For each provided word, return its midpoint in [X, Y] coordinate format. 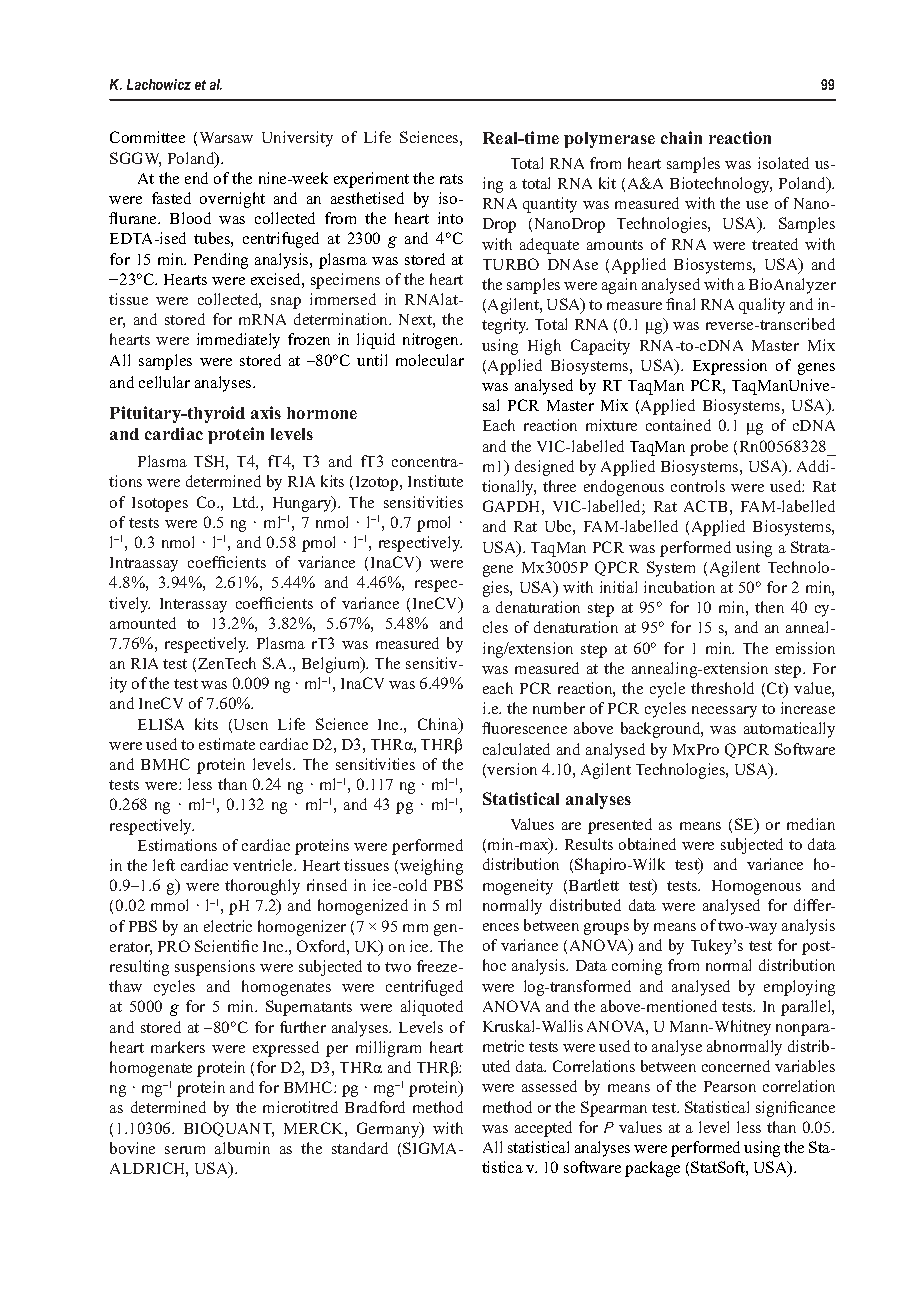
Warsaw [226, 137]
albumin [242, 1148]
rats [451, 179]
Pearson [730, 1086]
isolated [783, 163]
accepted [543, 1129]
